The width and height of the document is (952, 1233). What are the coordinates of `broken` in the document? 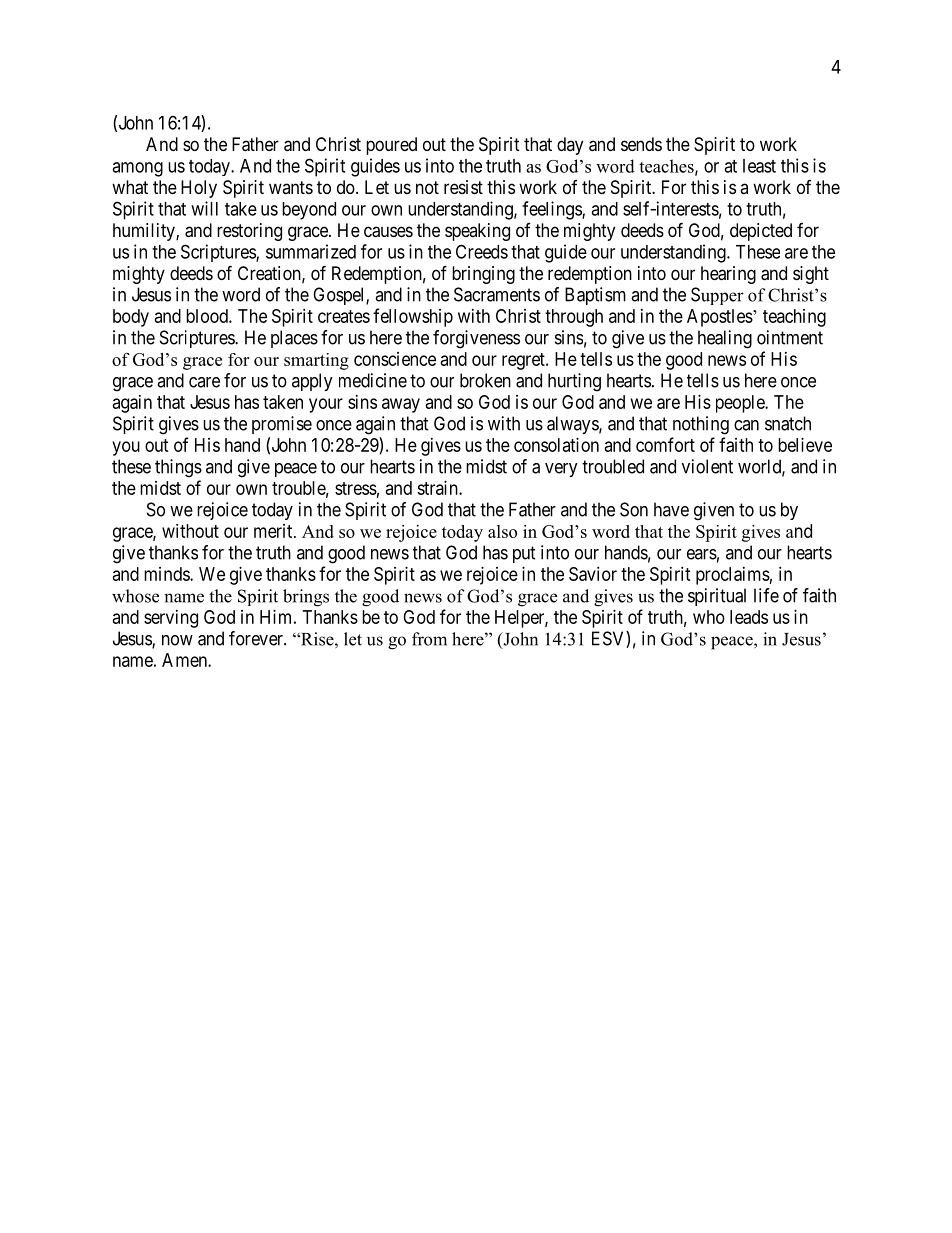 It's located at (485, 380).
